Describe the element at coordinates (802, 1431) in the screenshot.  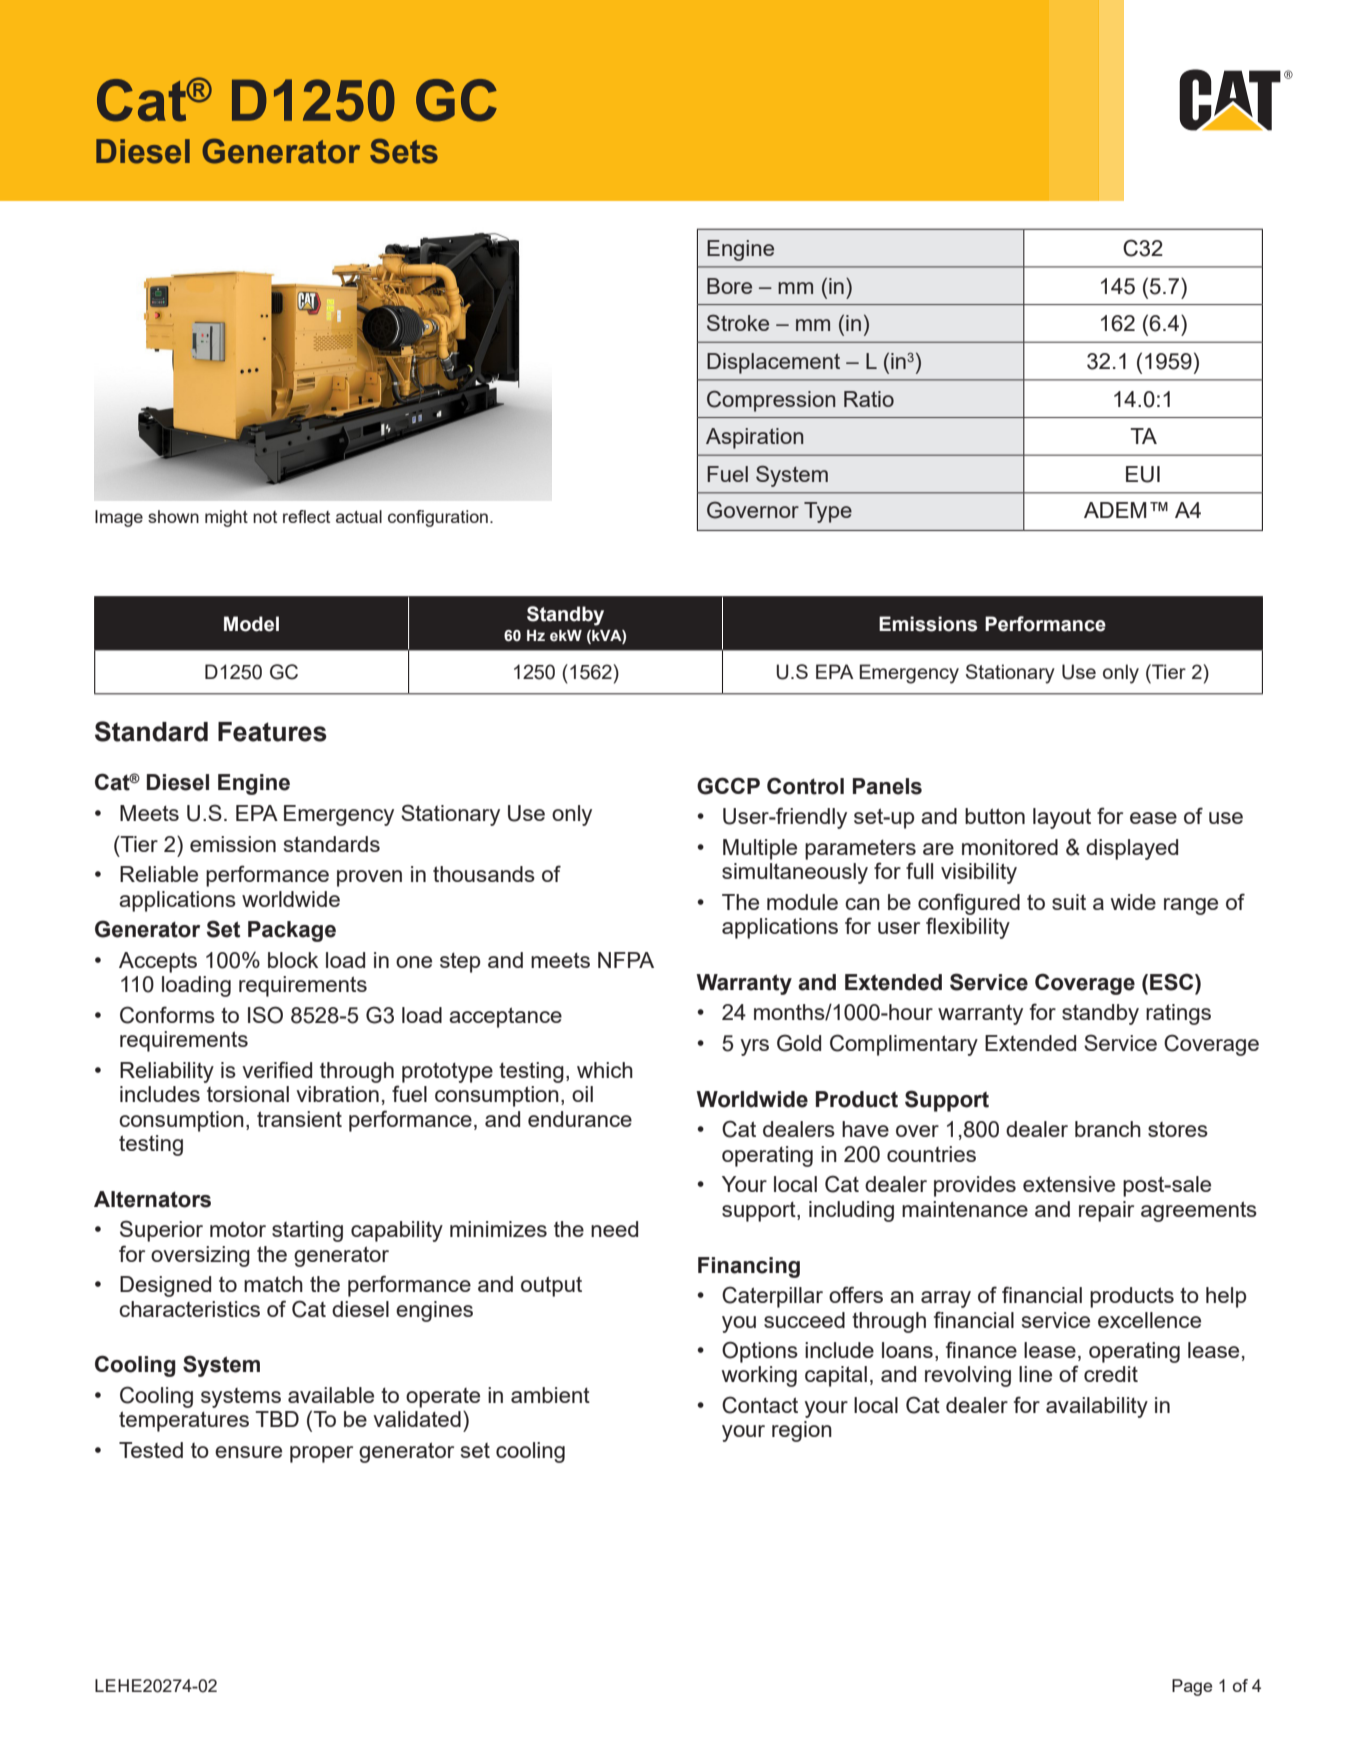
I see `region` at that location.
